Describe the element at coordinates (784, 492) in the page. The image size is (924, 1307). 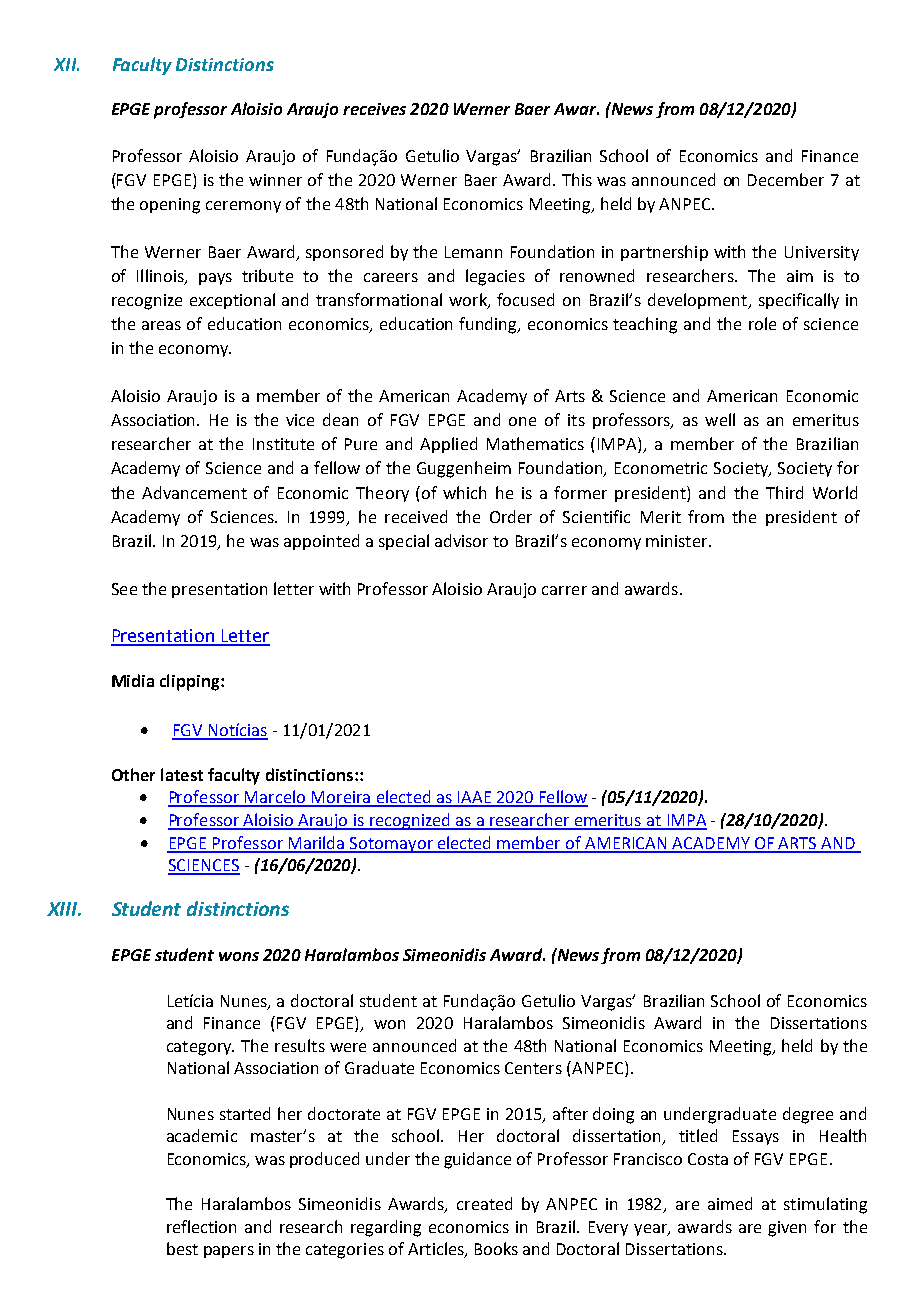
I see `Third` at that location.
